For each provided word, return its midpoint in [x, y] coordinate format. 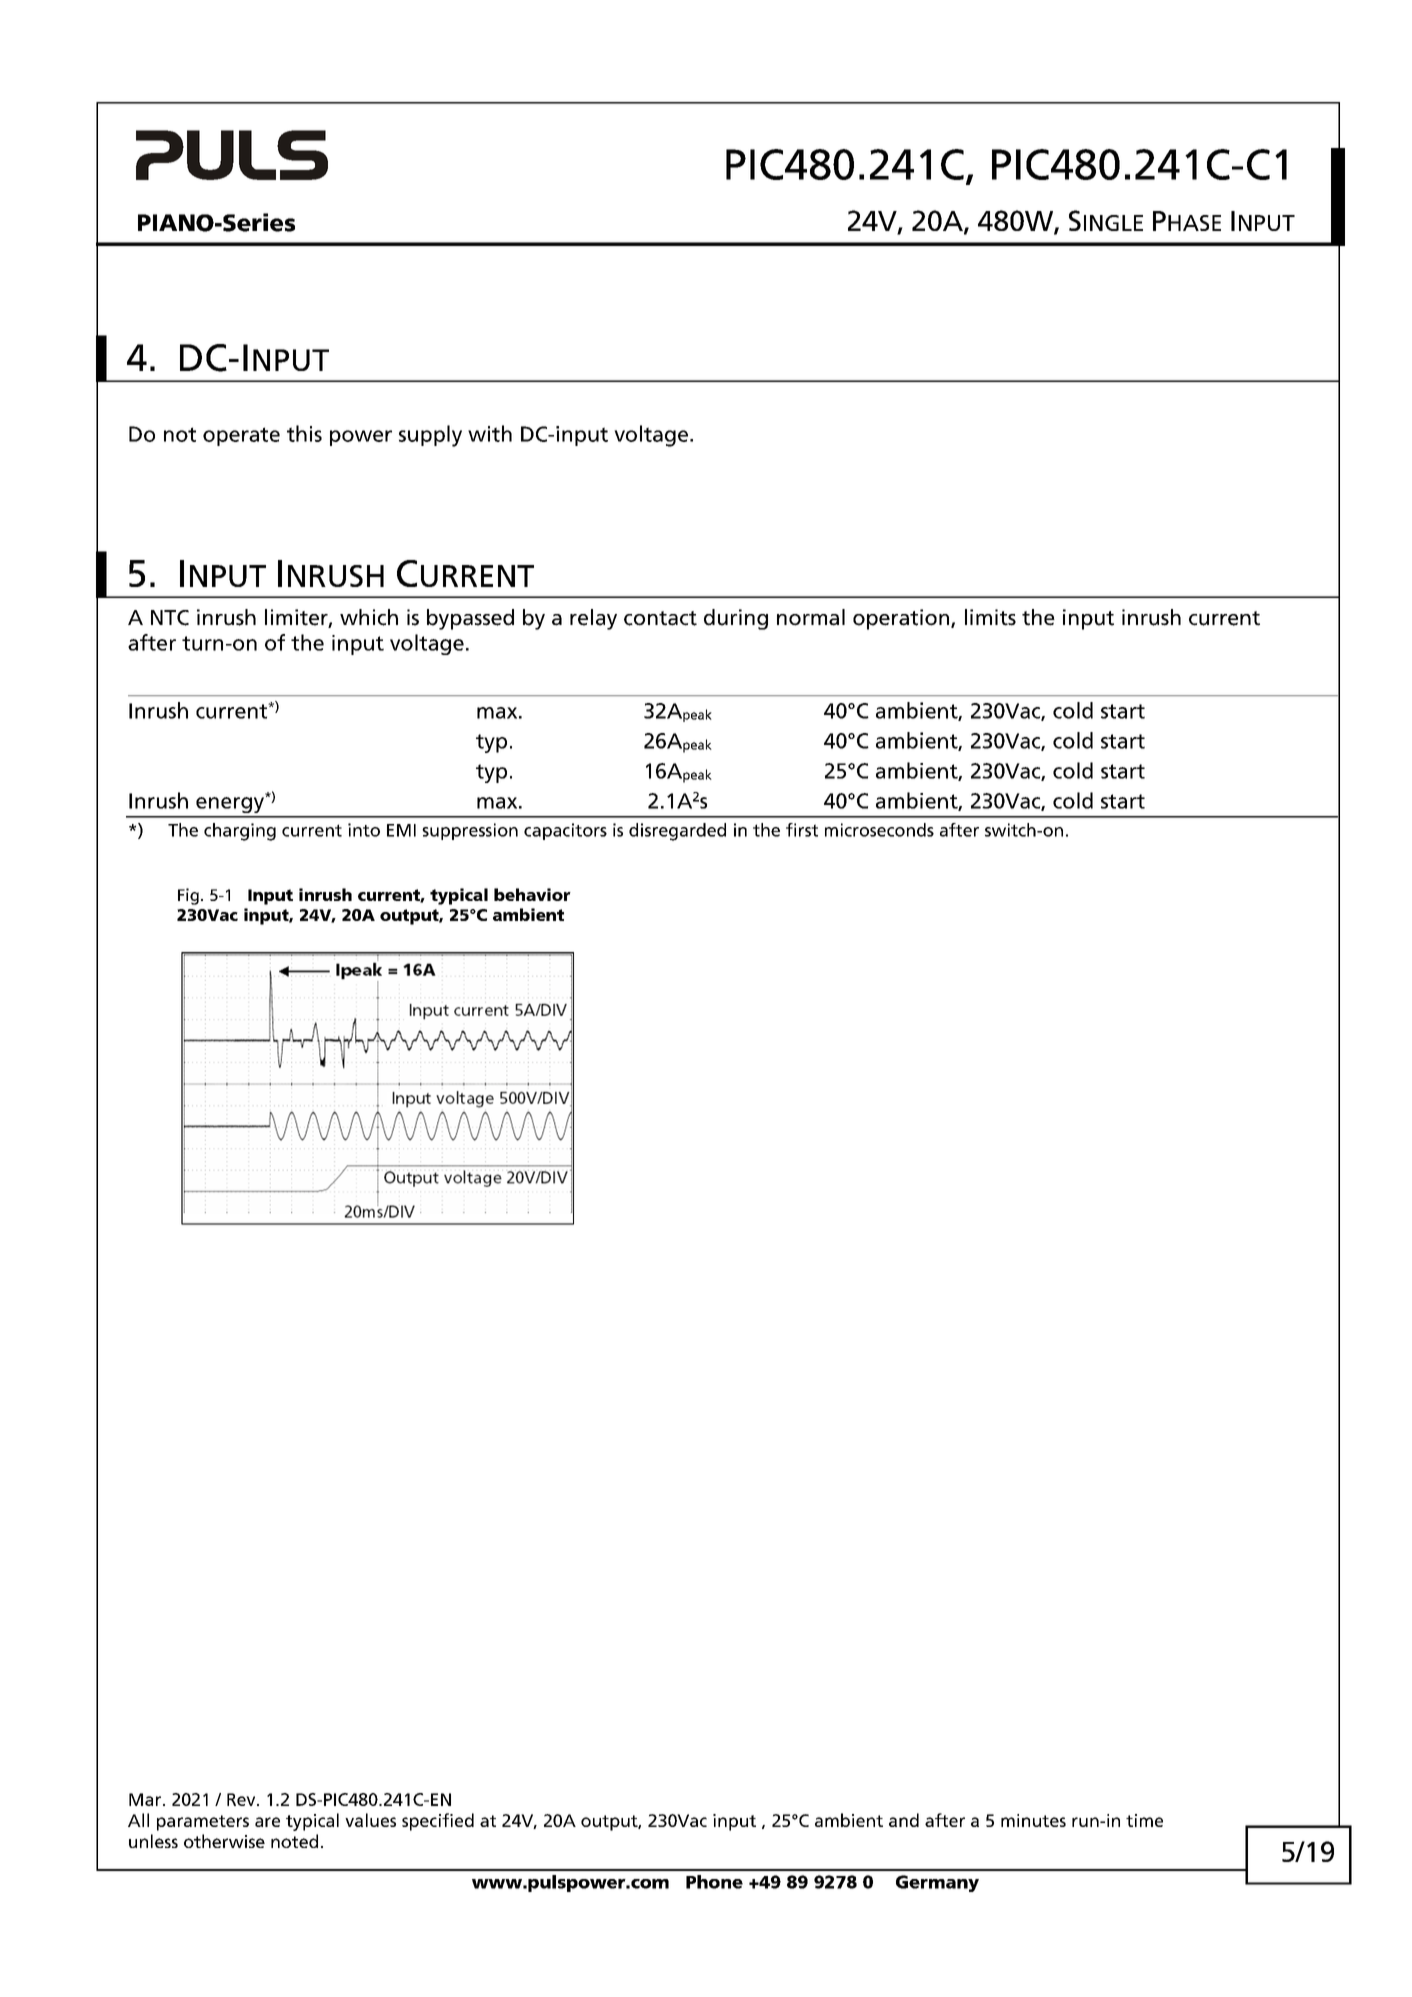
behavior [532, 894]
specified [438, 1822]
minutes [1033, 1820]
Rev [242, 1799]
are [267, 1822]
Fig [188, 896]
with [490, 433]
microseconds [879, 830]
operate [241, 436]
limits [990, 617]
